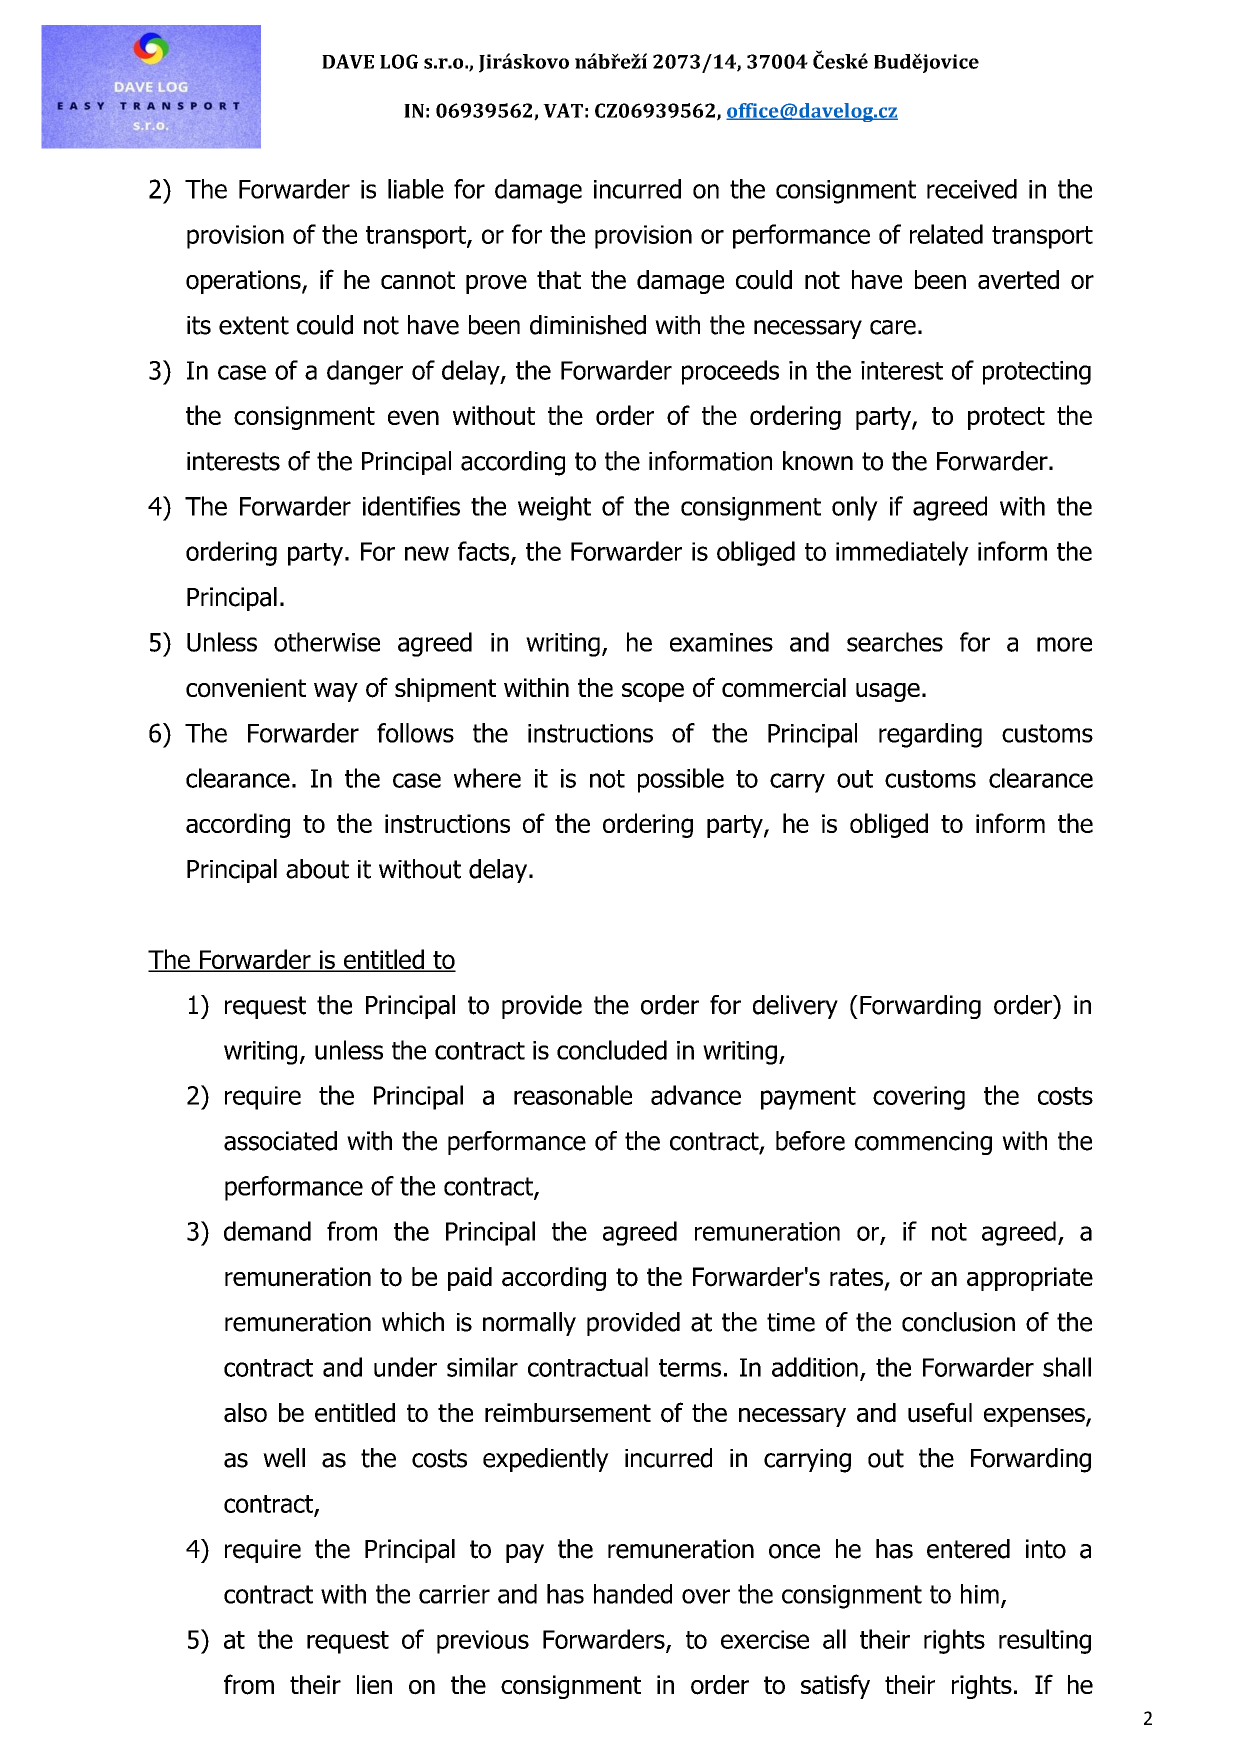 The height and width of the page is (1756, 1241). What do you see at coordinates (529, 1324) in the page?
I see `normally` at bounding box center [529, 1324].
